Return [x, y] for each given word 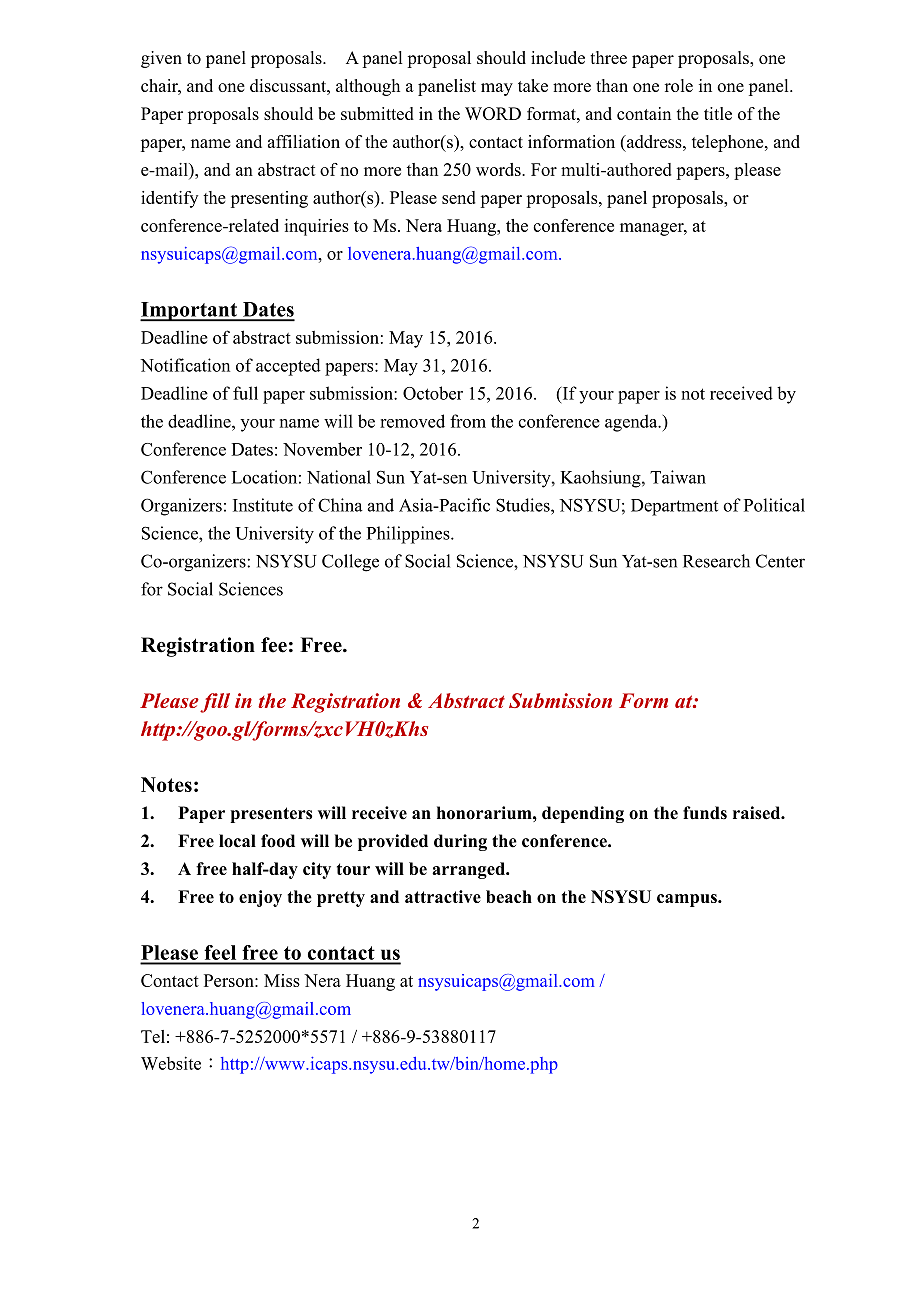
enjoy [260, 898]
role [679, 85]
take [533, 85]
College [350, 563]
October [433, 393]
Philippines [409, 535]
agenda [632, 423]
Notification [185, 365]
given [161, 59]
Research [716, 561]
